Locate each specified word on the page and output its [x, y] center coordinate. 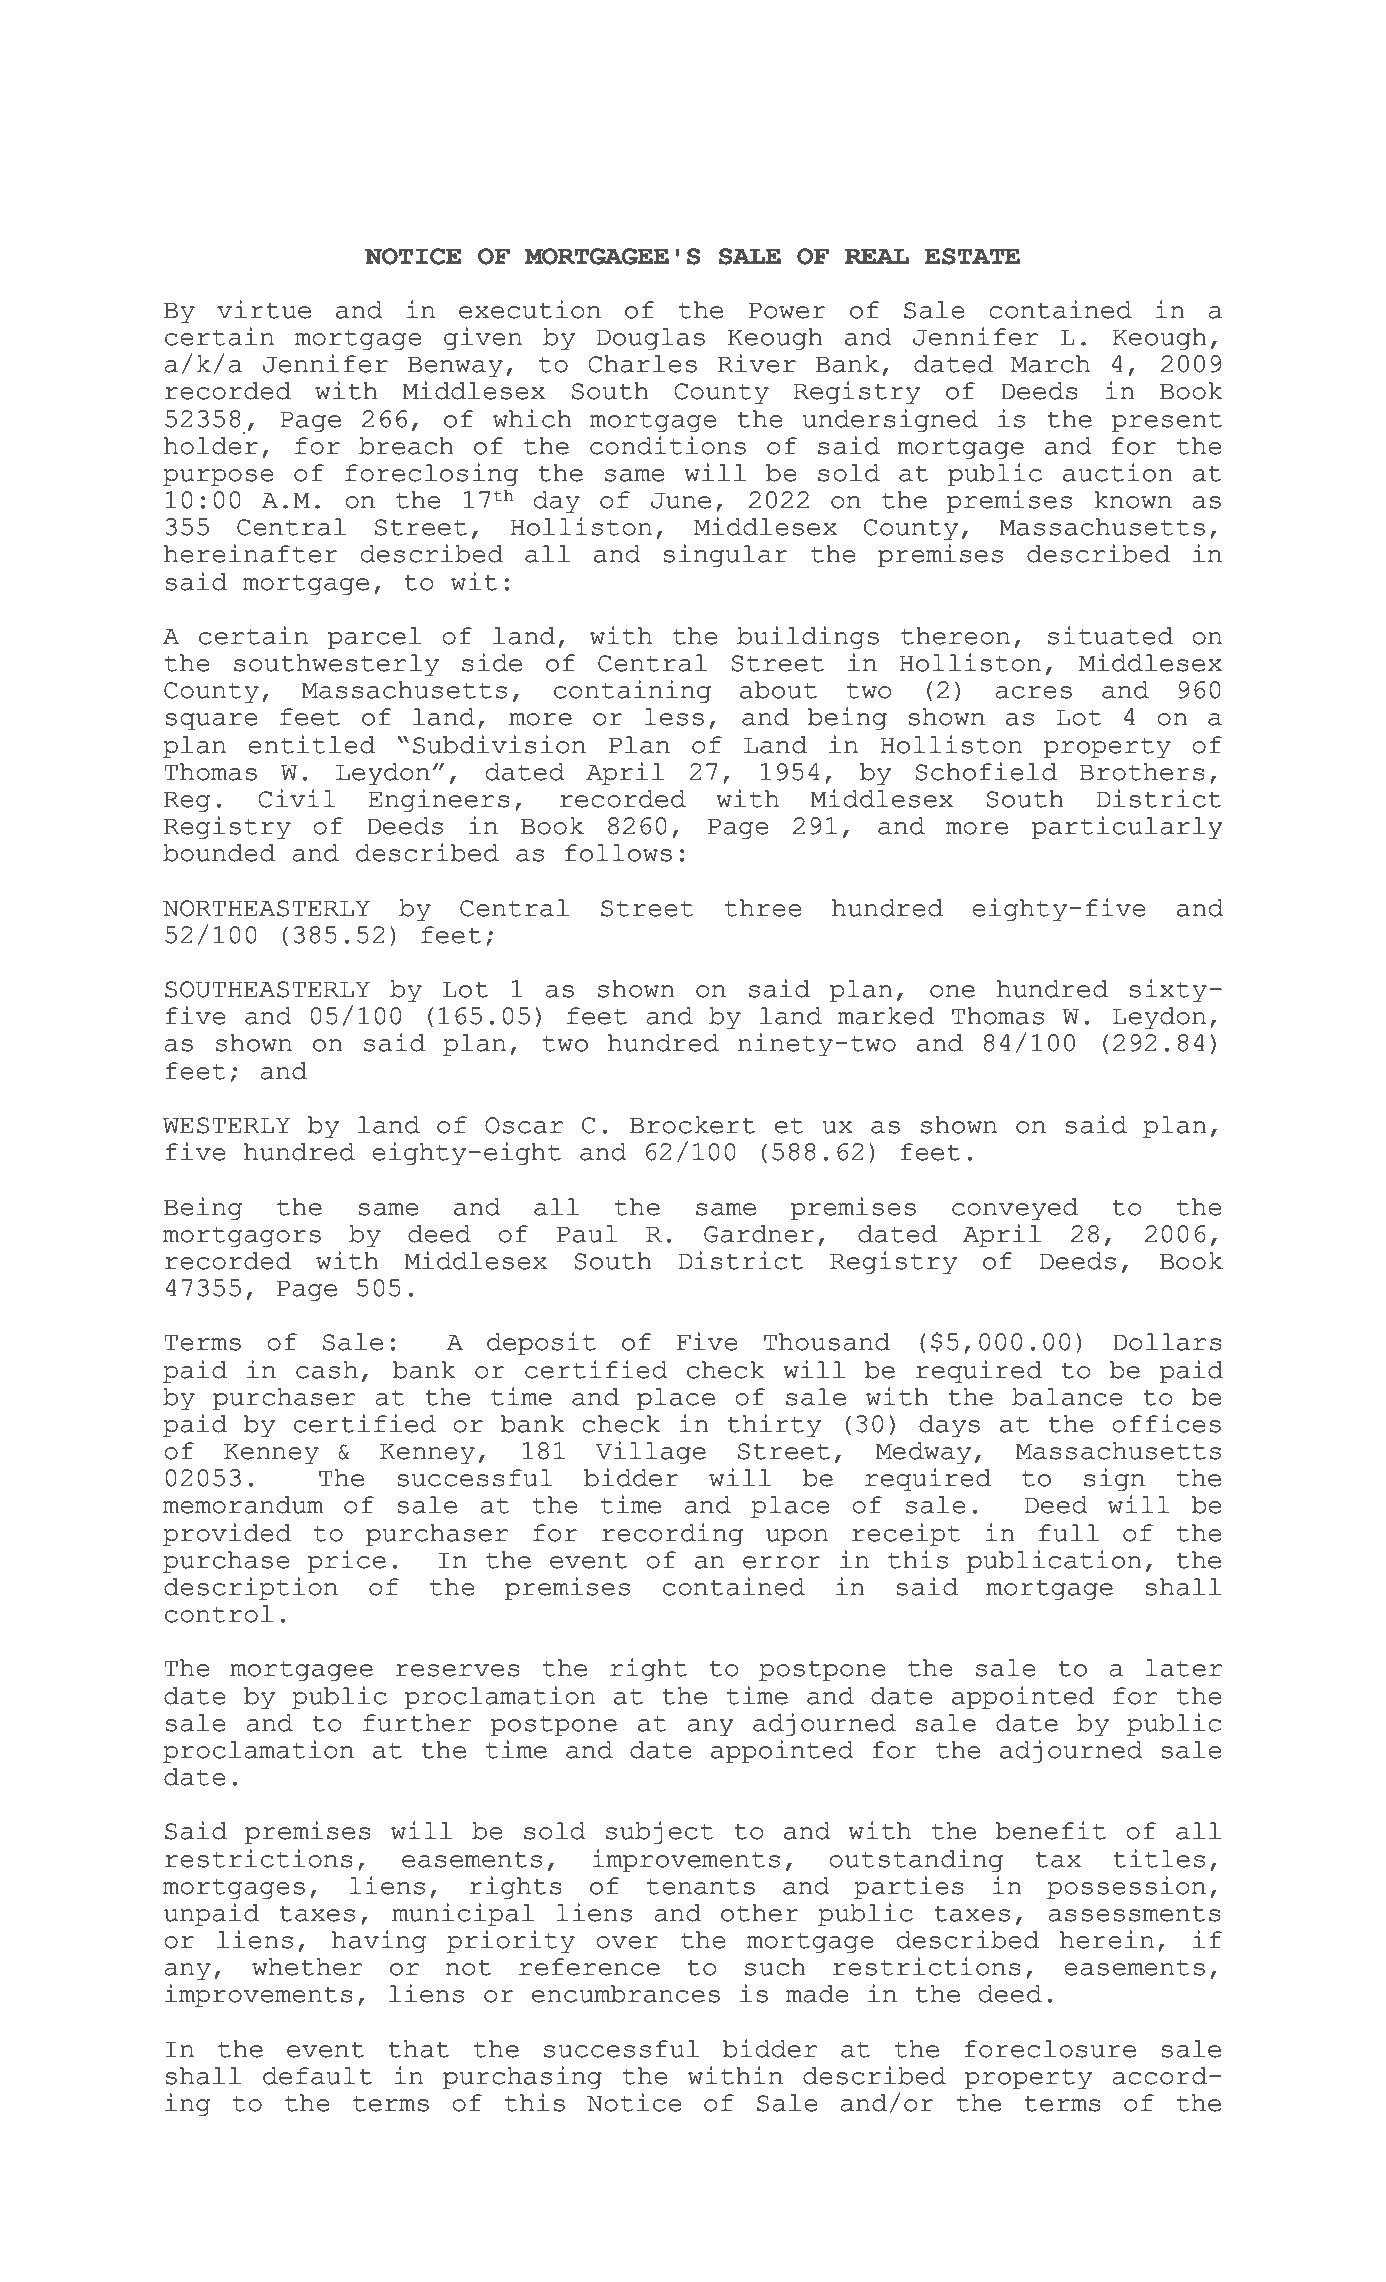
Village [651, 1452]
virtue [264, 309]
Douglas [651, 339]
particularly [1127, 827]
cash [327, 1370]
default [317, 2076]
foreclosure [1050, 2049]
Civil [297, 798]
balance [1067, 1397]
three [763, 908]
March [1050, 364]
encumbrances [626, 1994]
